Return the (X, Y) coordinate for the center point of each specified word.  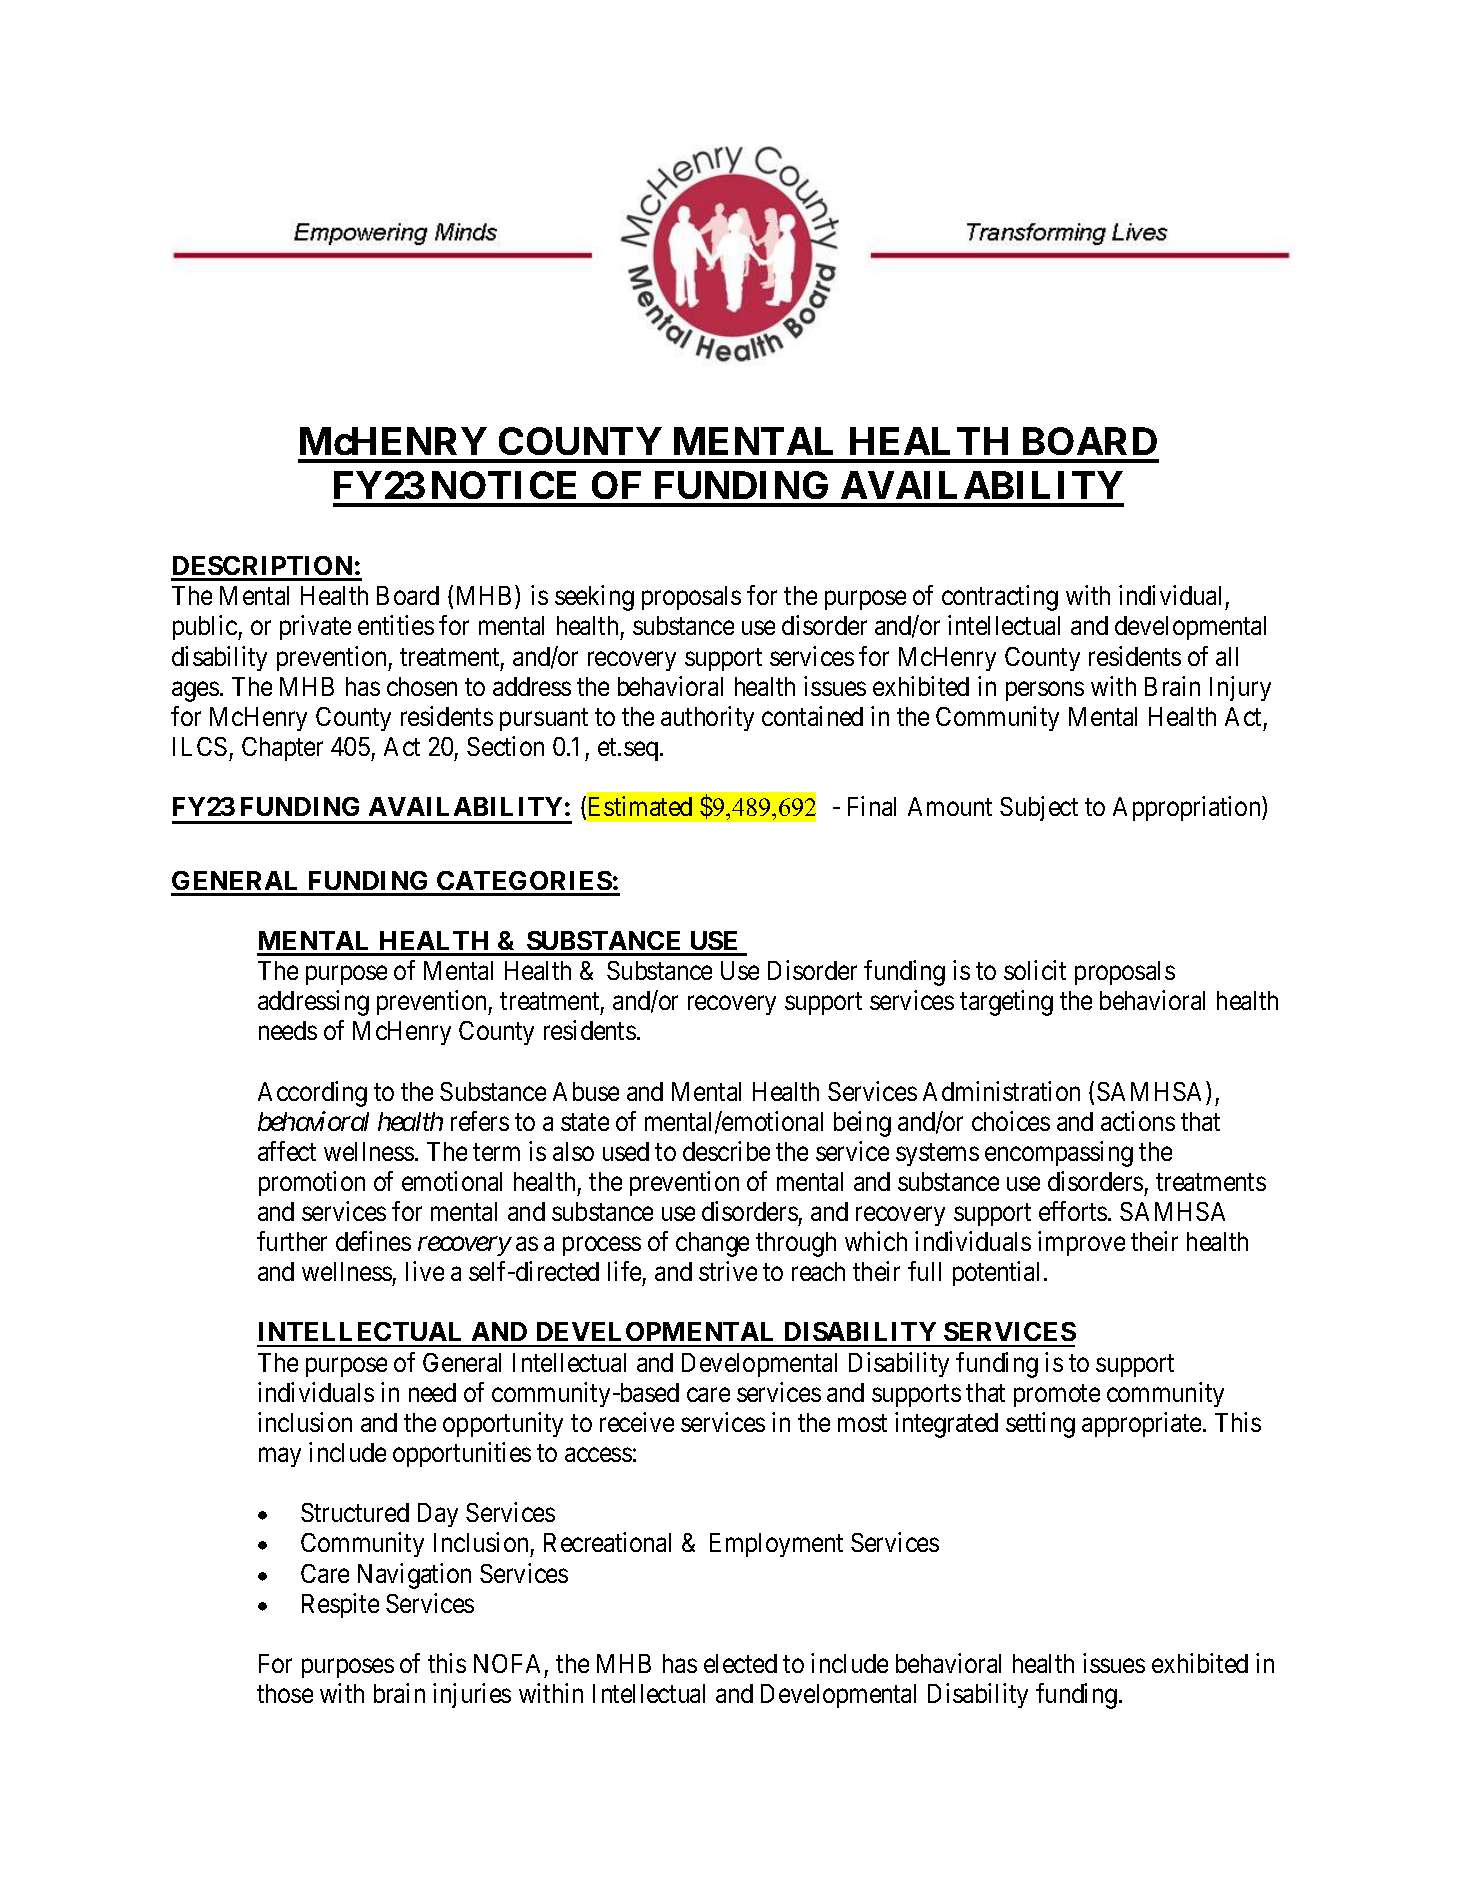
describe (726, 1151)
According (312, 1094)
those (285, 1693)
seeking (594, 598)
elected (740, 1663)
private (315, 627)
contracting (1000, 598)
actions (1138, 1121)
